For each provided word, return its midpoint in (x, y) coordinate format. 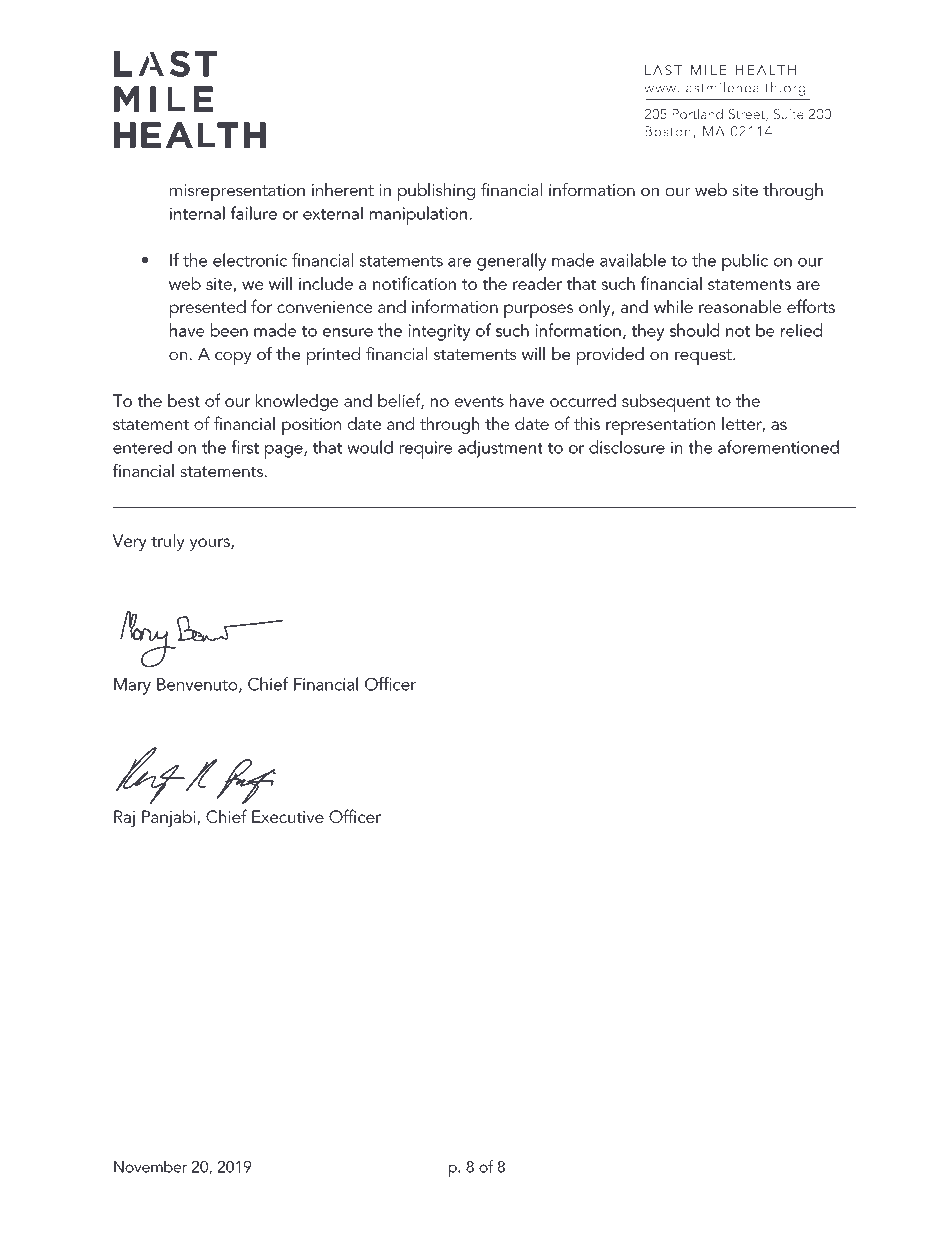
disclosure (627, 447)
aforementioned (778, 447)
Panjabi (170, 818)
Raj (124, 818)
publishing (436, 192)
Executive (288, 816)
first (245, 447)
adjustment (500, 449)
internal (197, 213)
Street (747, 114)
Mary (132, 686)
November (150, 1166)
